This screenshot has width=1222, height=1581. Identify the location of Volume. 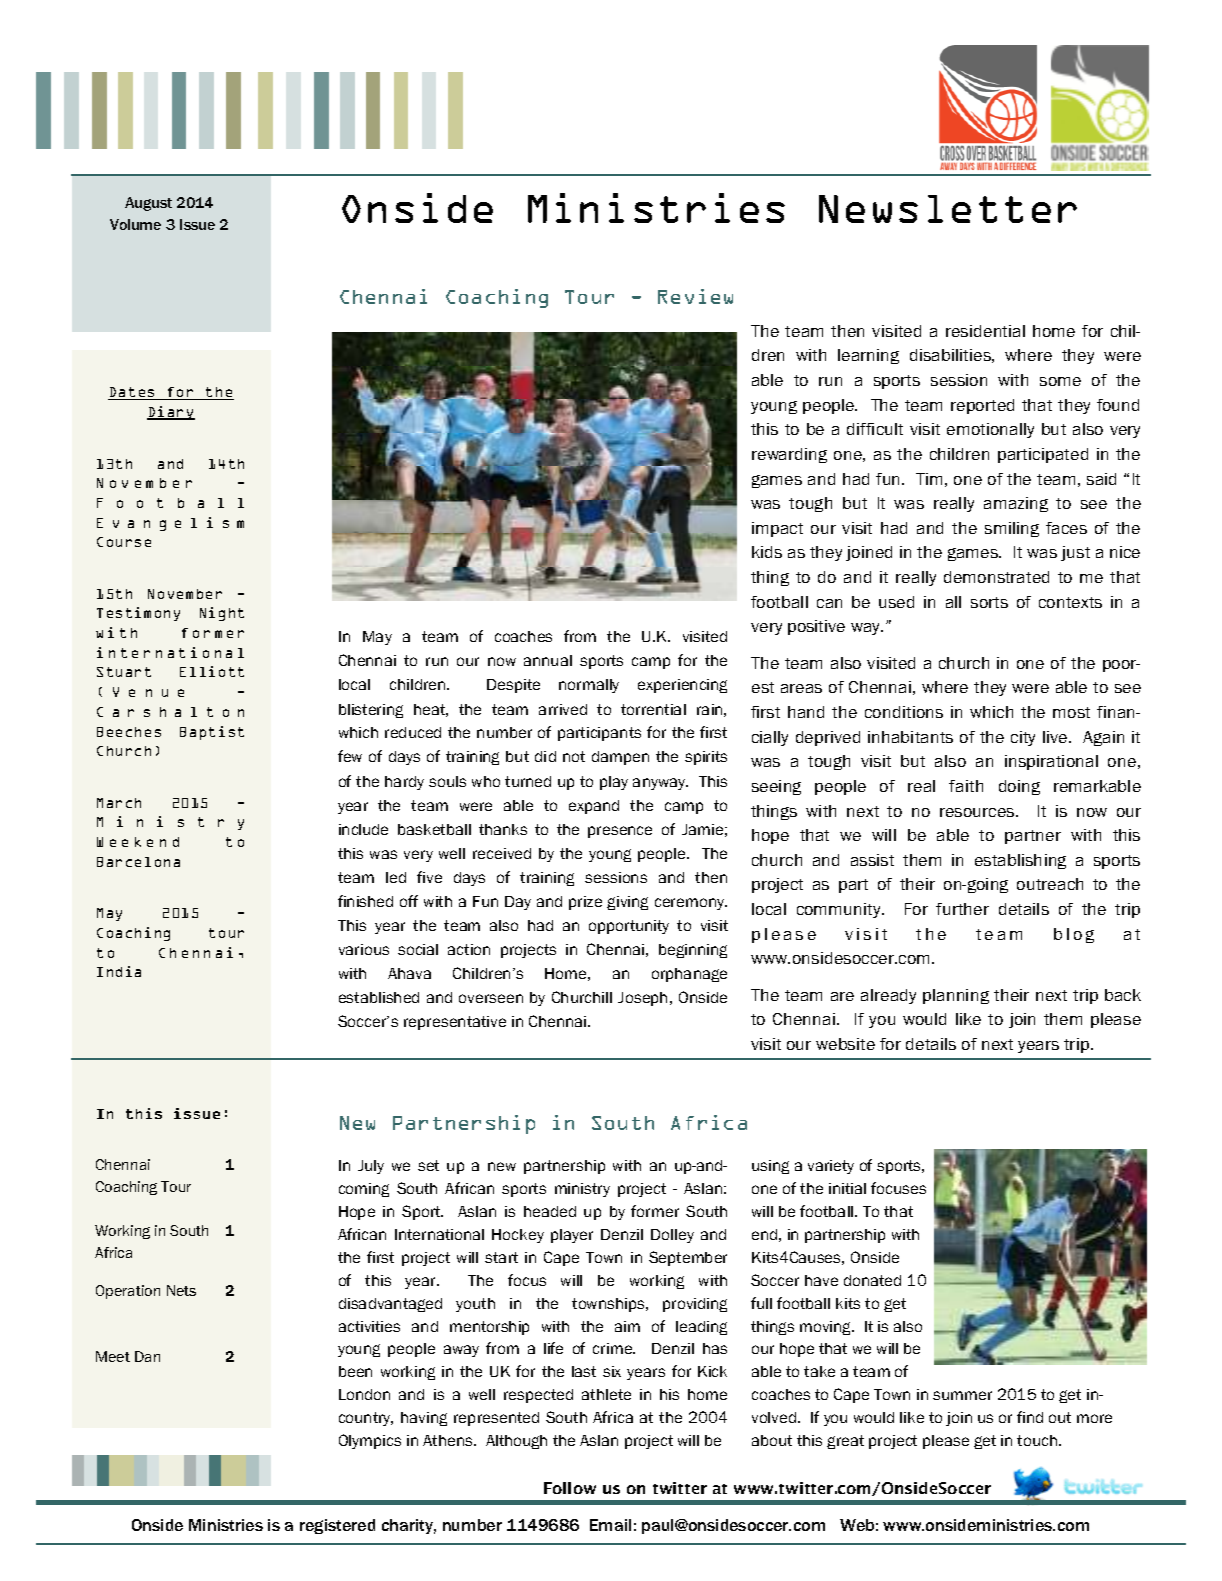
(135, 224).
